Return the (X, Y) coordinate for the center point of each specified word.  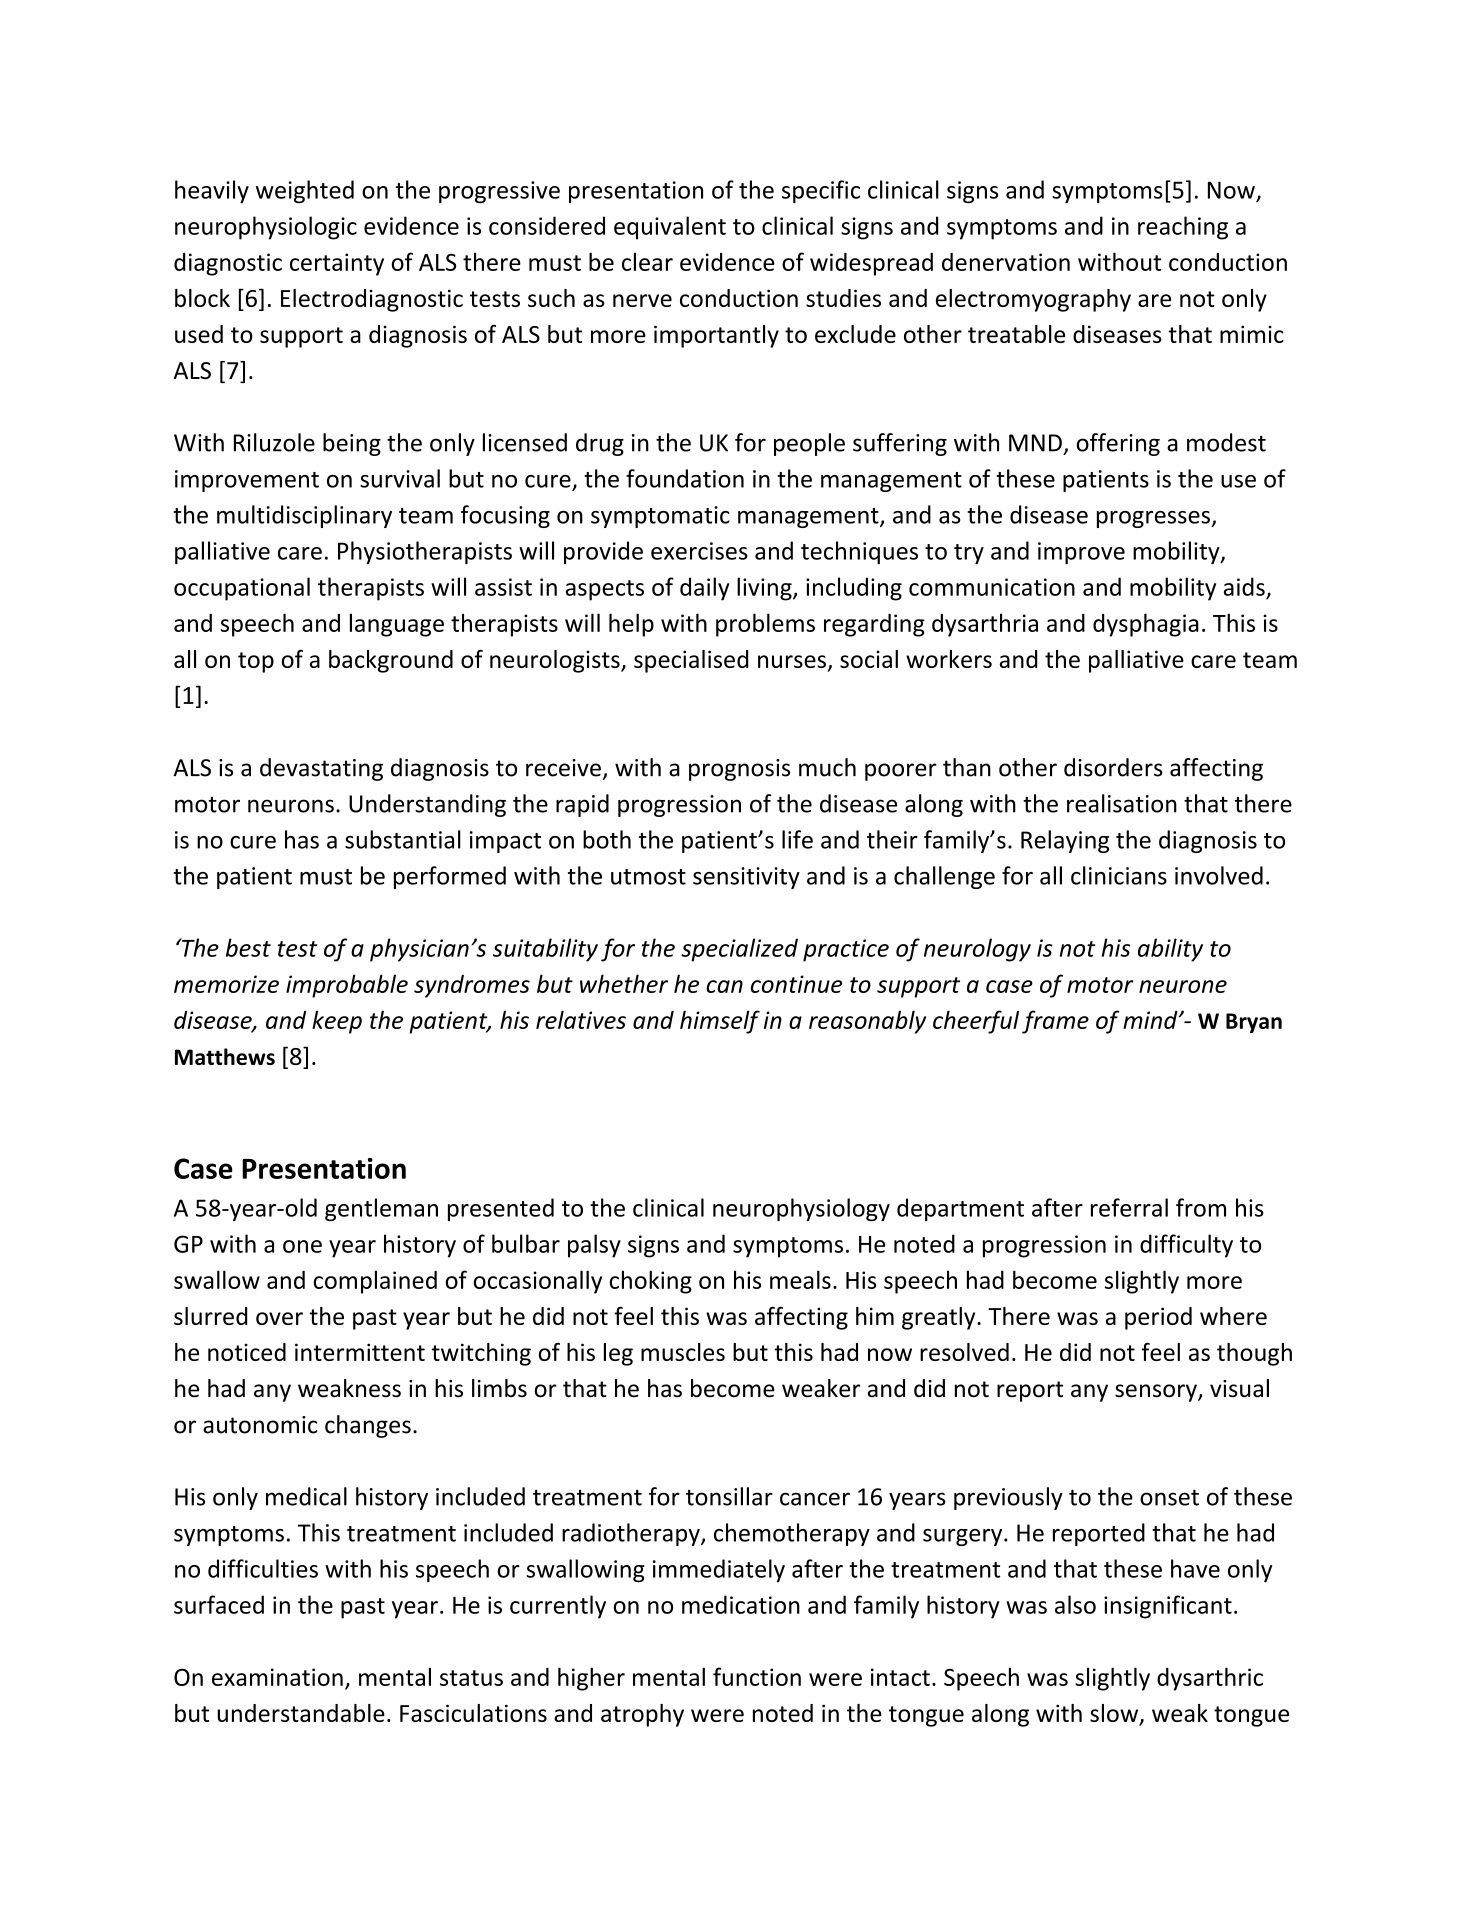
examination (277, 1677)
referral (1129, 1207)
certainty (337, 264)
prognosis (739, 770)
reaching (1183, 228)
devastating (321, 769)
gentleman (381, 1210)
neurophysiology (801, 1210)
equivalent (670, 228)
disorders (1113, 767)
